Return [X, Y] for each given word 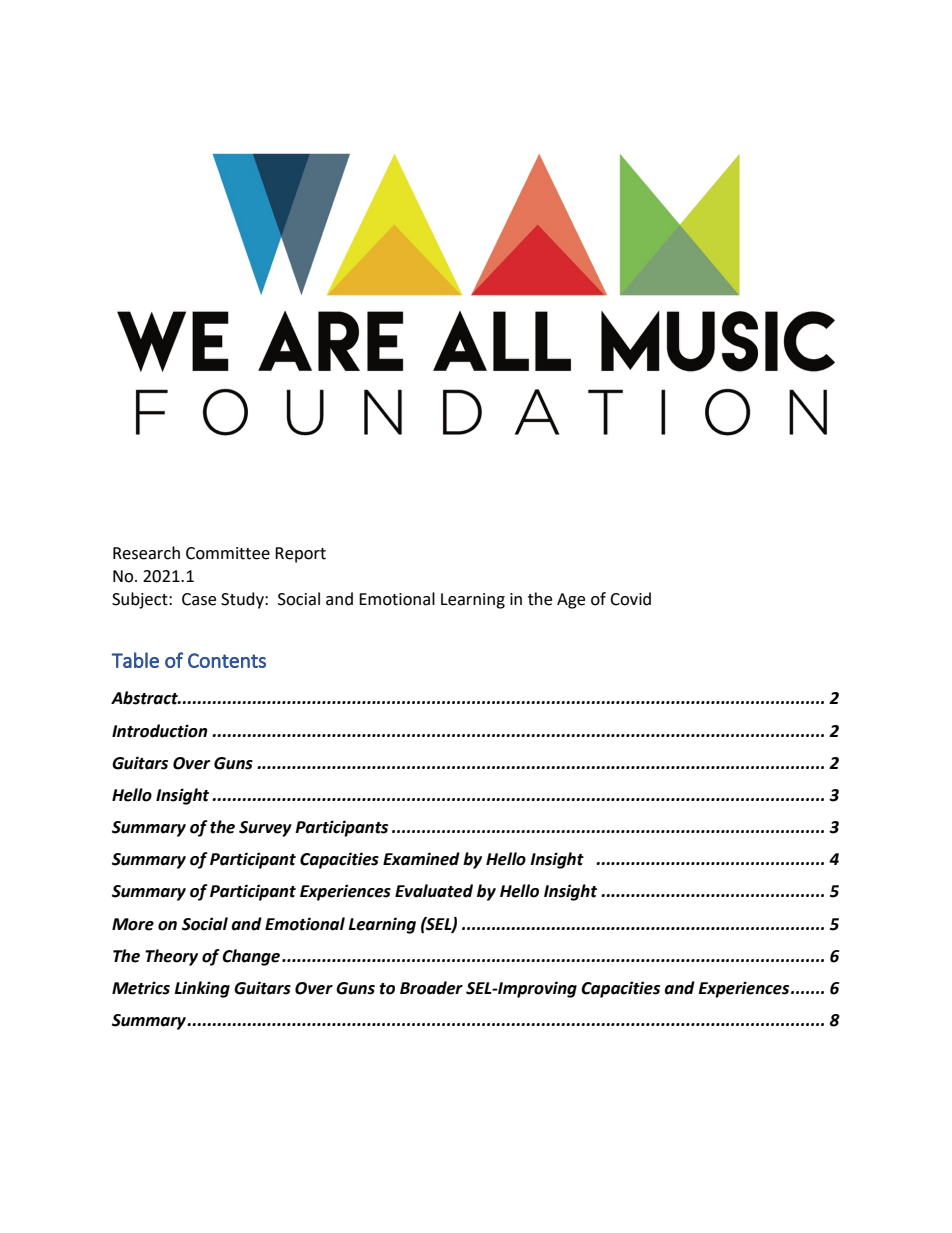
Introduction [160, 731]
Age [571, 601]
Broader [431, 988]
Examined [421, 859]
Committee [228, 553]
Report [300, 555]
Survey [265, 829]
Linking [202, 989]
